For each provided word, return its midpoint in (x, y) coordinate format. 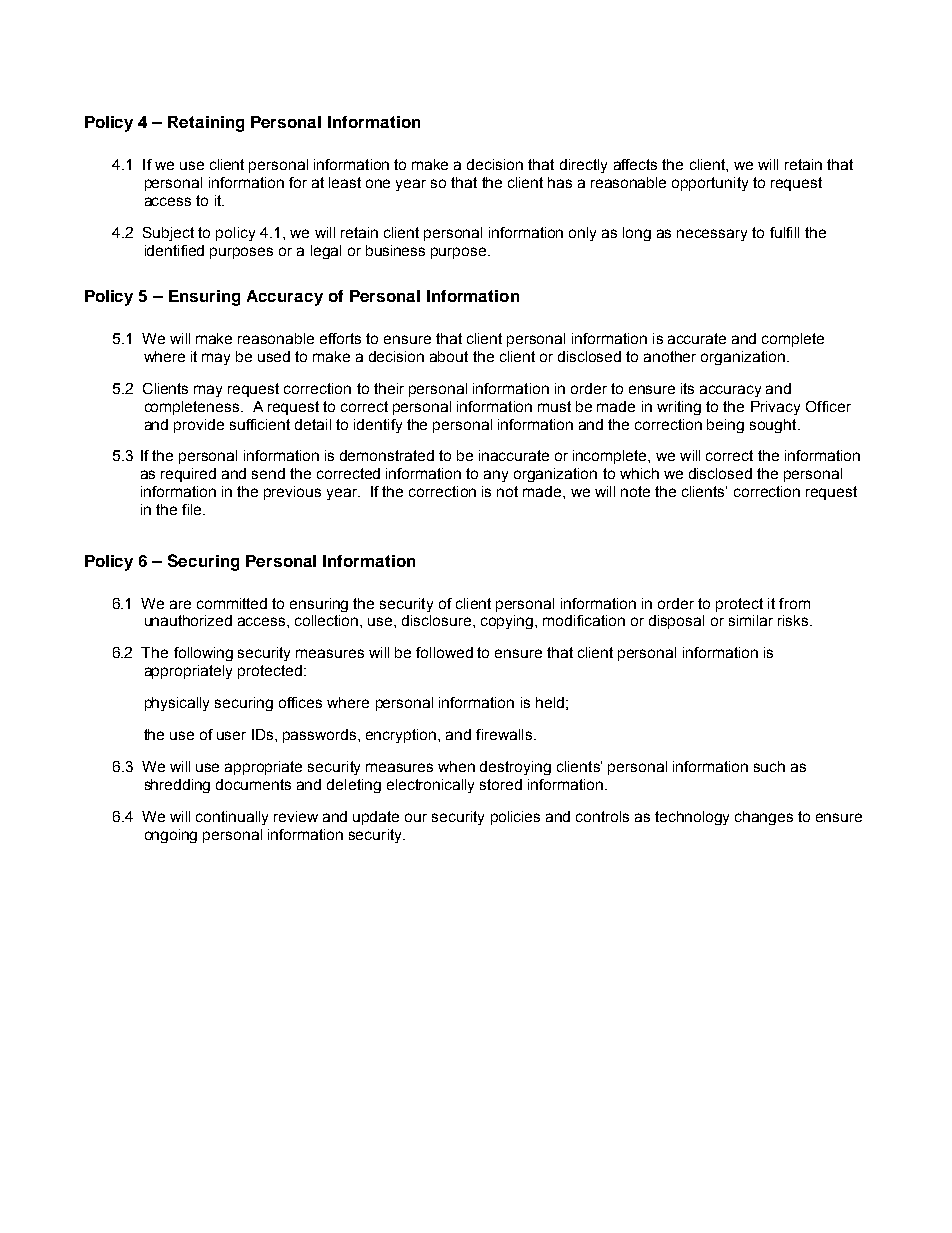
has (560, 182)
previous (292, 493)
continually (232, 818)
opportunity (710, 184)
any (496, 476)
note (635, 491)
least (345, 182)
